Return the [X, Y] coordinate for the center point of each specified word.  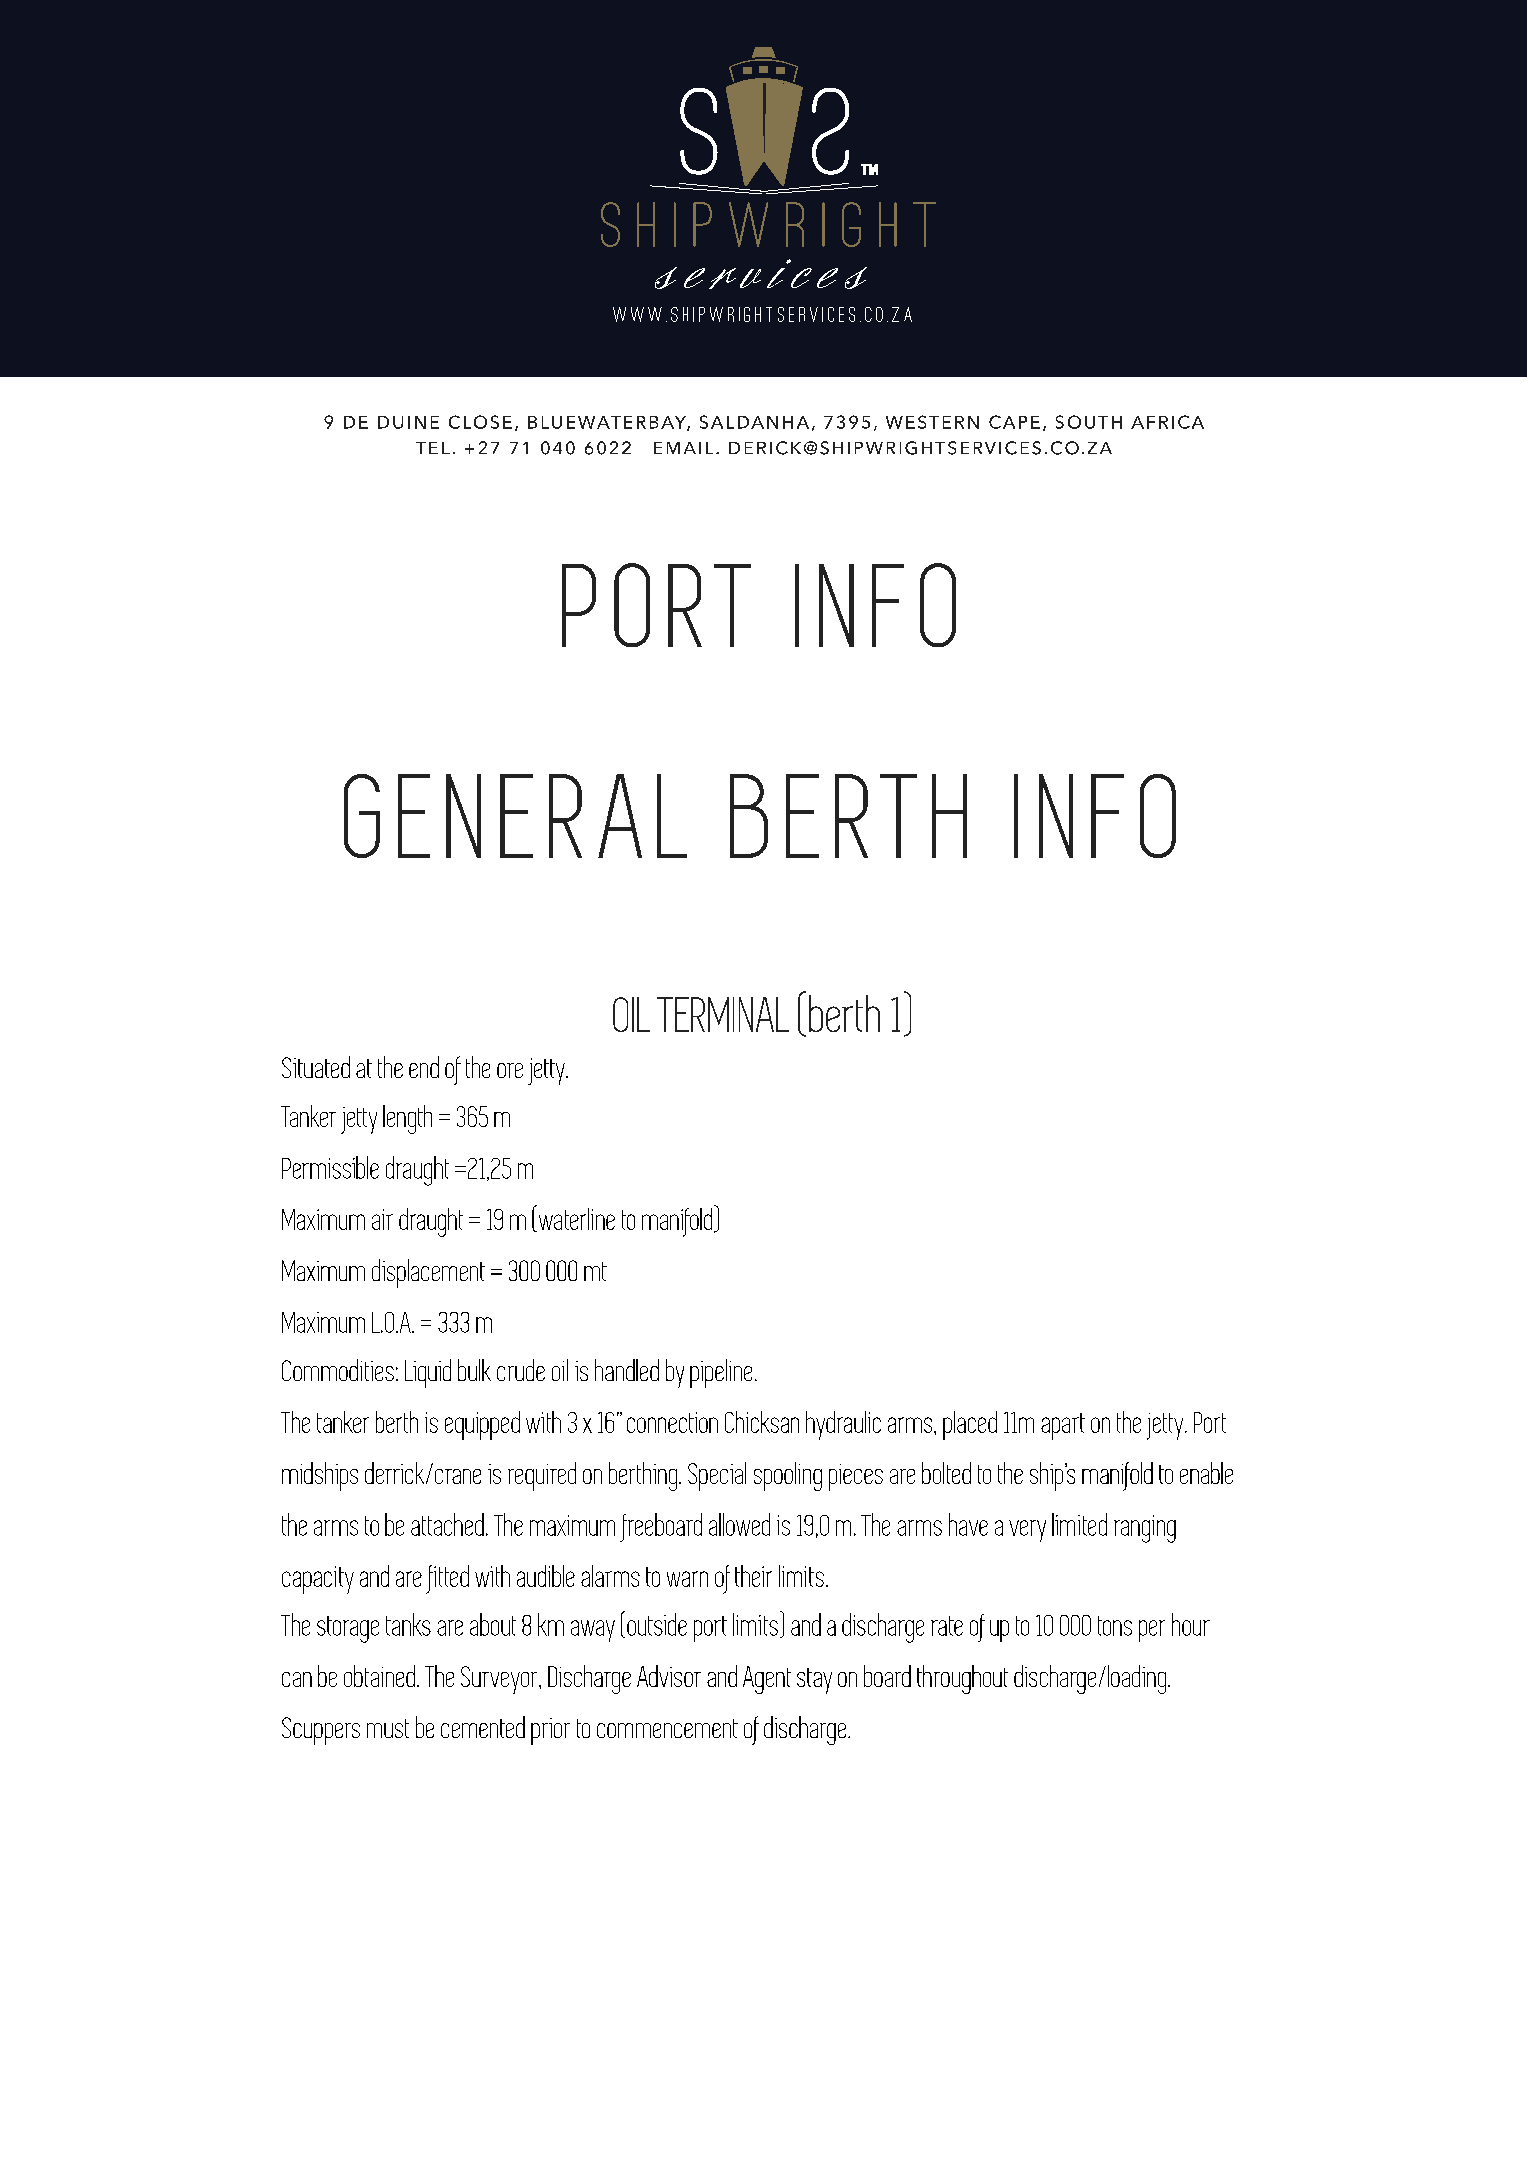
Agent [767, 1680]
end [424, 1067]
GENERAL [515, 816]
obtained [379, 1676]
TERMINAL [723, 1014]
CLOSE [480, 422]
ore [510, 1070]
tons [1115, 1626]
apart [1063, 1426]
